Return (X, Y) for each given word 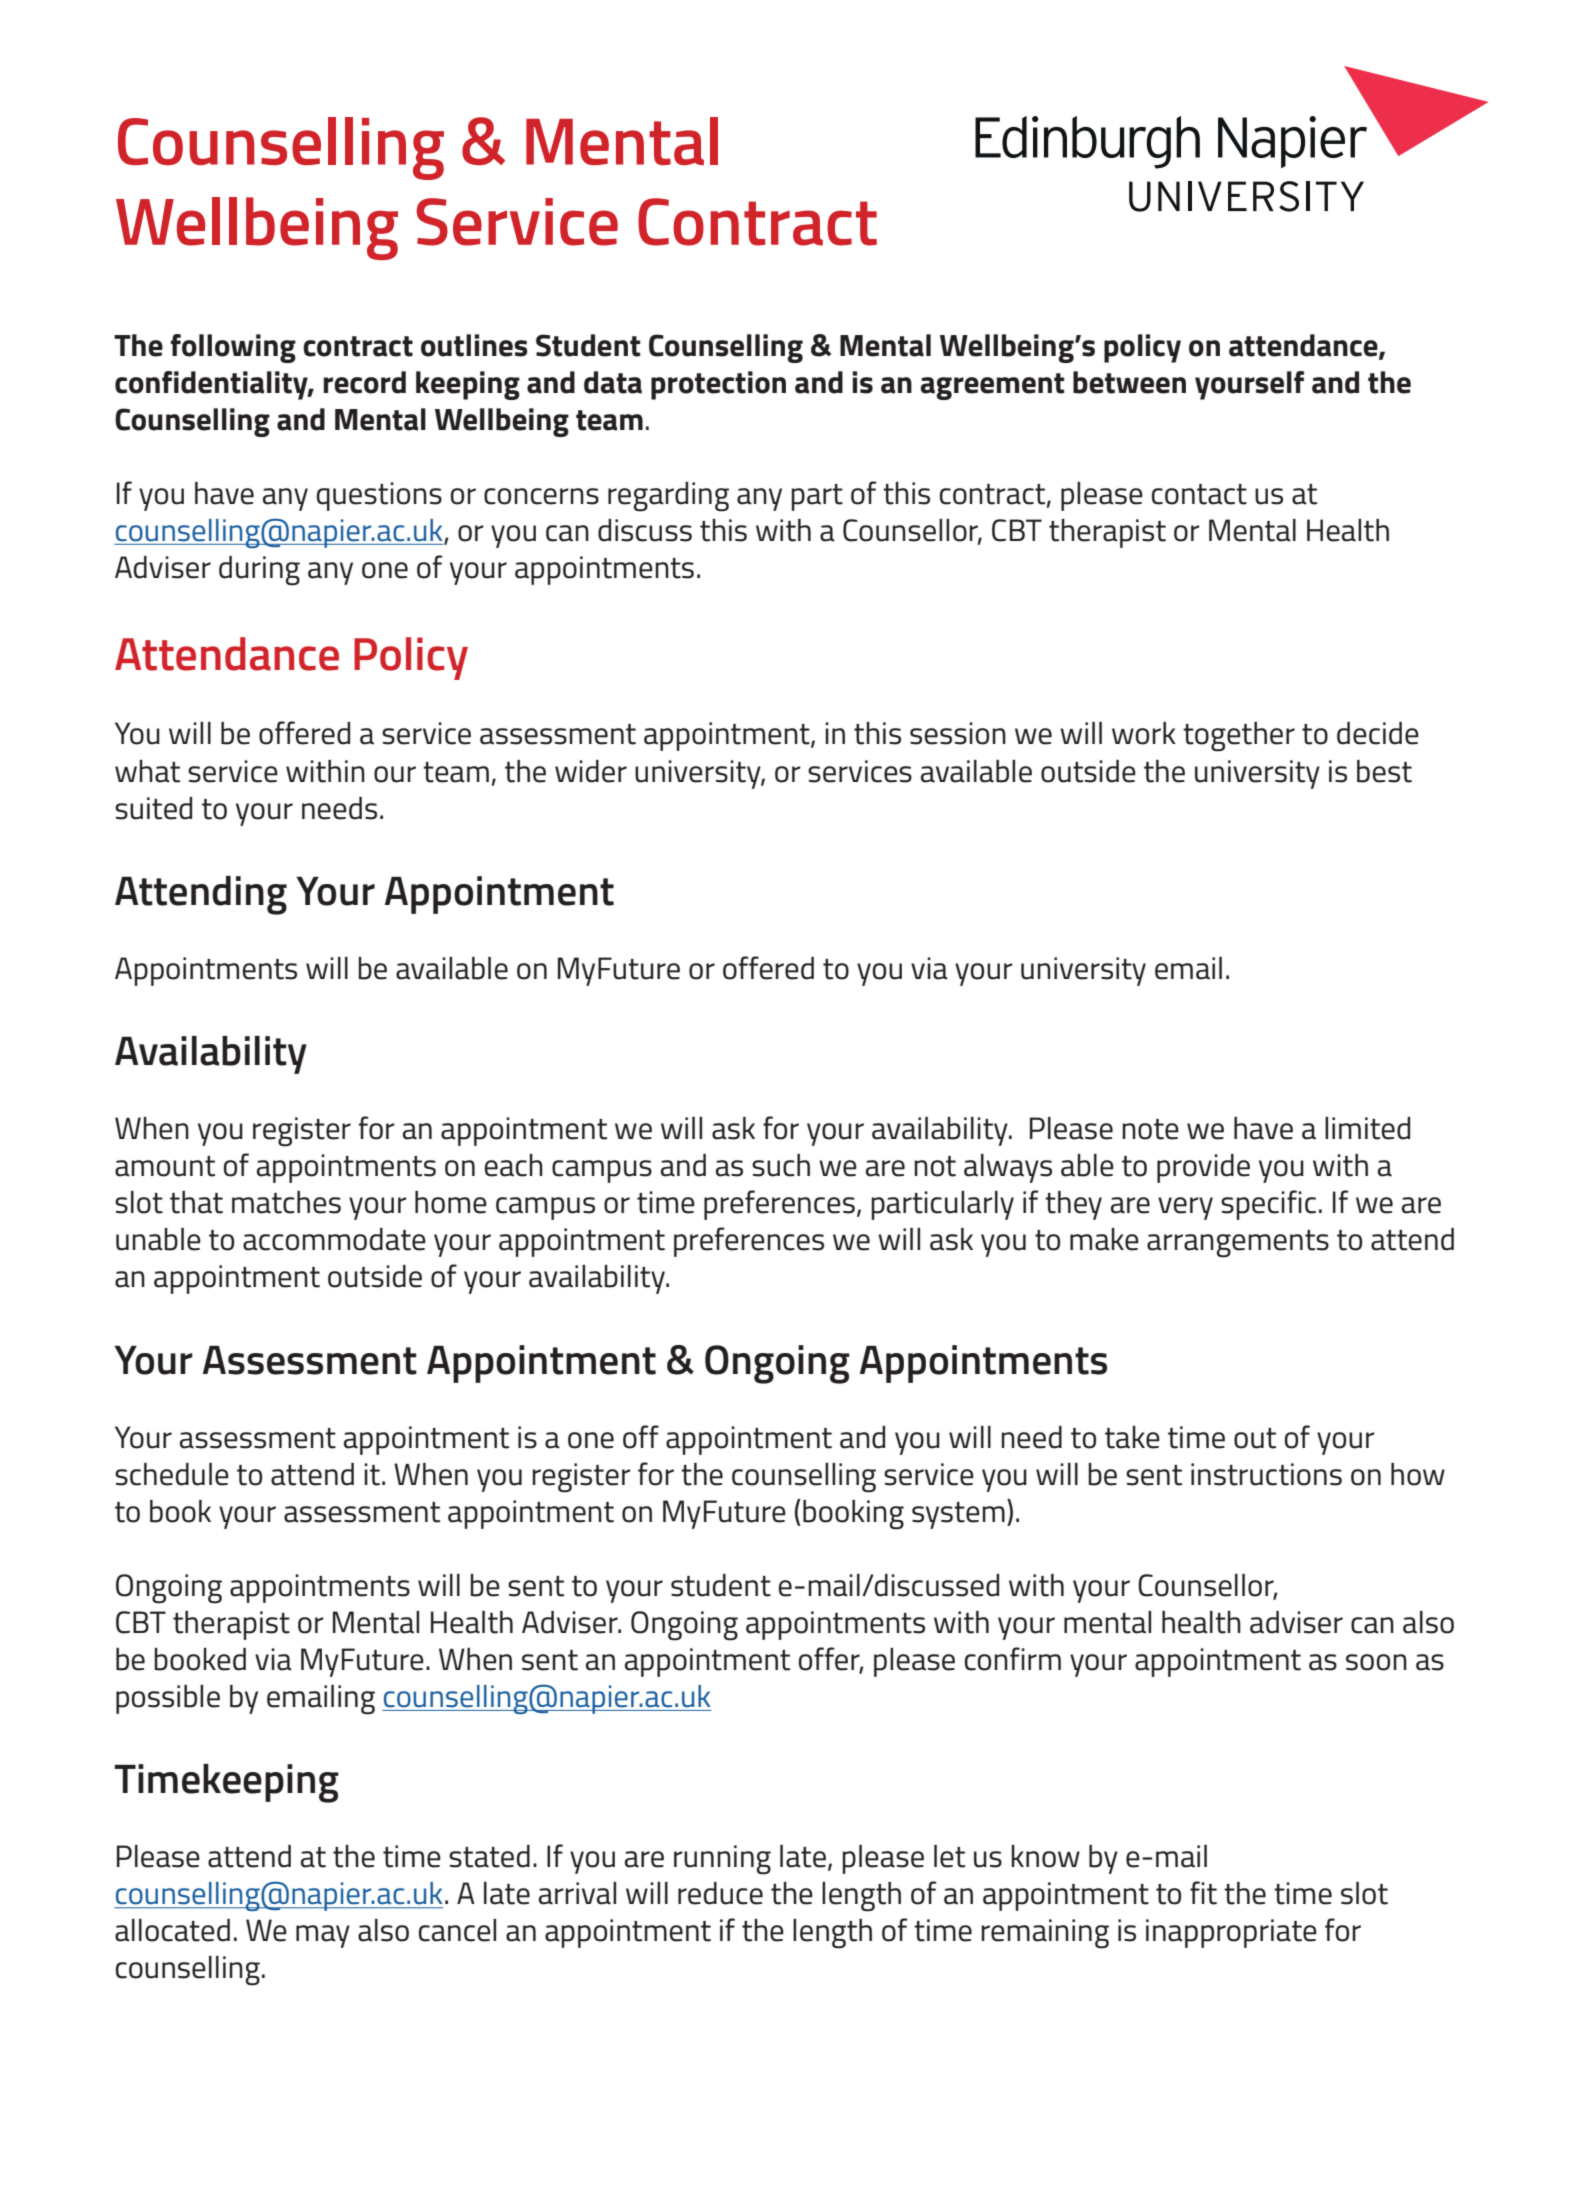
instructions (1266, 1474)
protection (718, 385)
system (958, 1515)
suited (153, 808)
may (323, 1936)
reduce (720, 1893)
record (365, 382)
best (1384, 771)
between (1129, 382)
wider (591, 771)
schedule (172, 1474)
